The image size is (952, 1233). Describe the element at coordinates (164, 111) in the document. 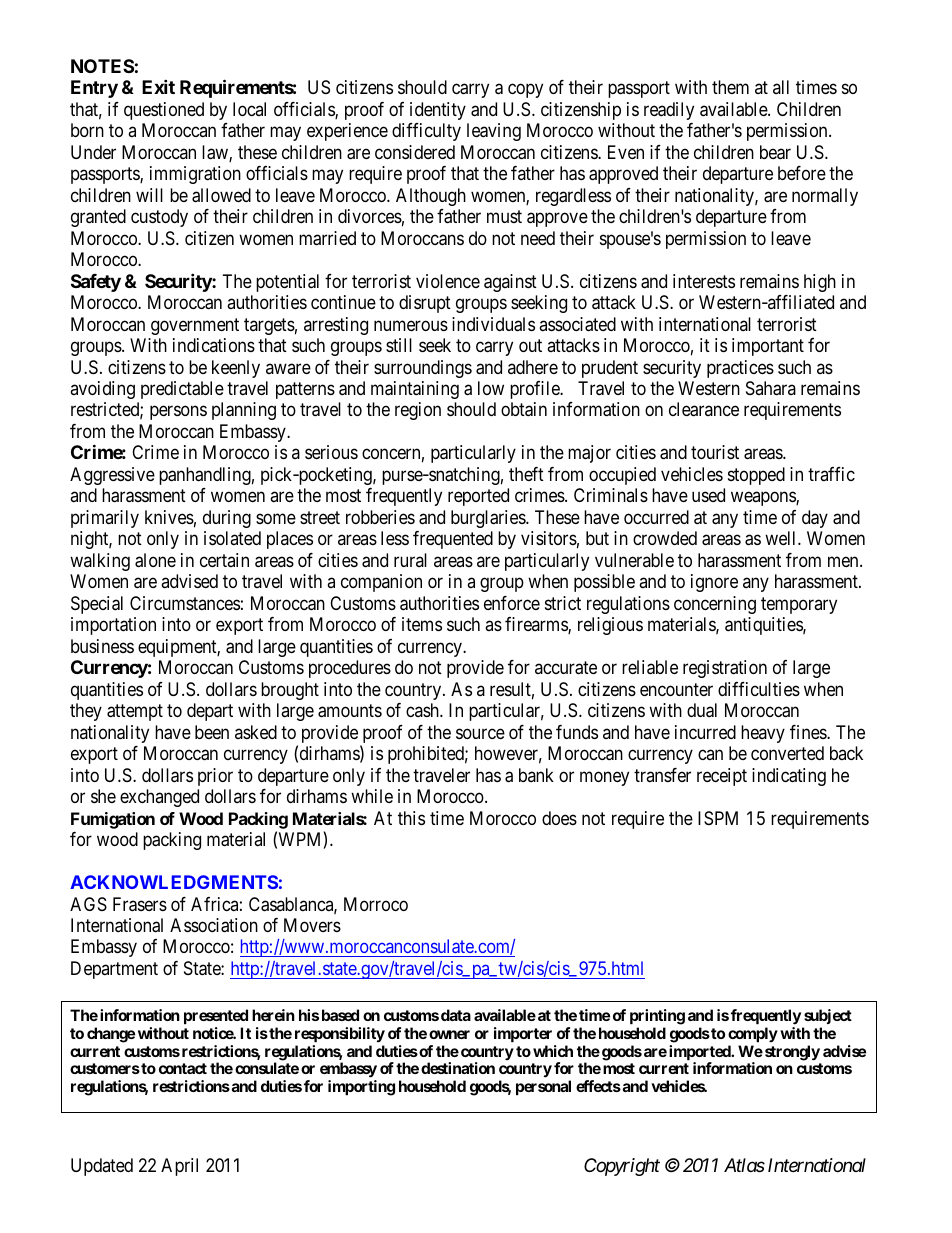

I see `questioned` at that location.
